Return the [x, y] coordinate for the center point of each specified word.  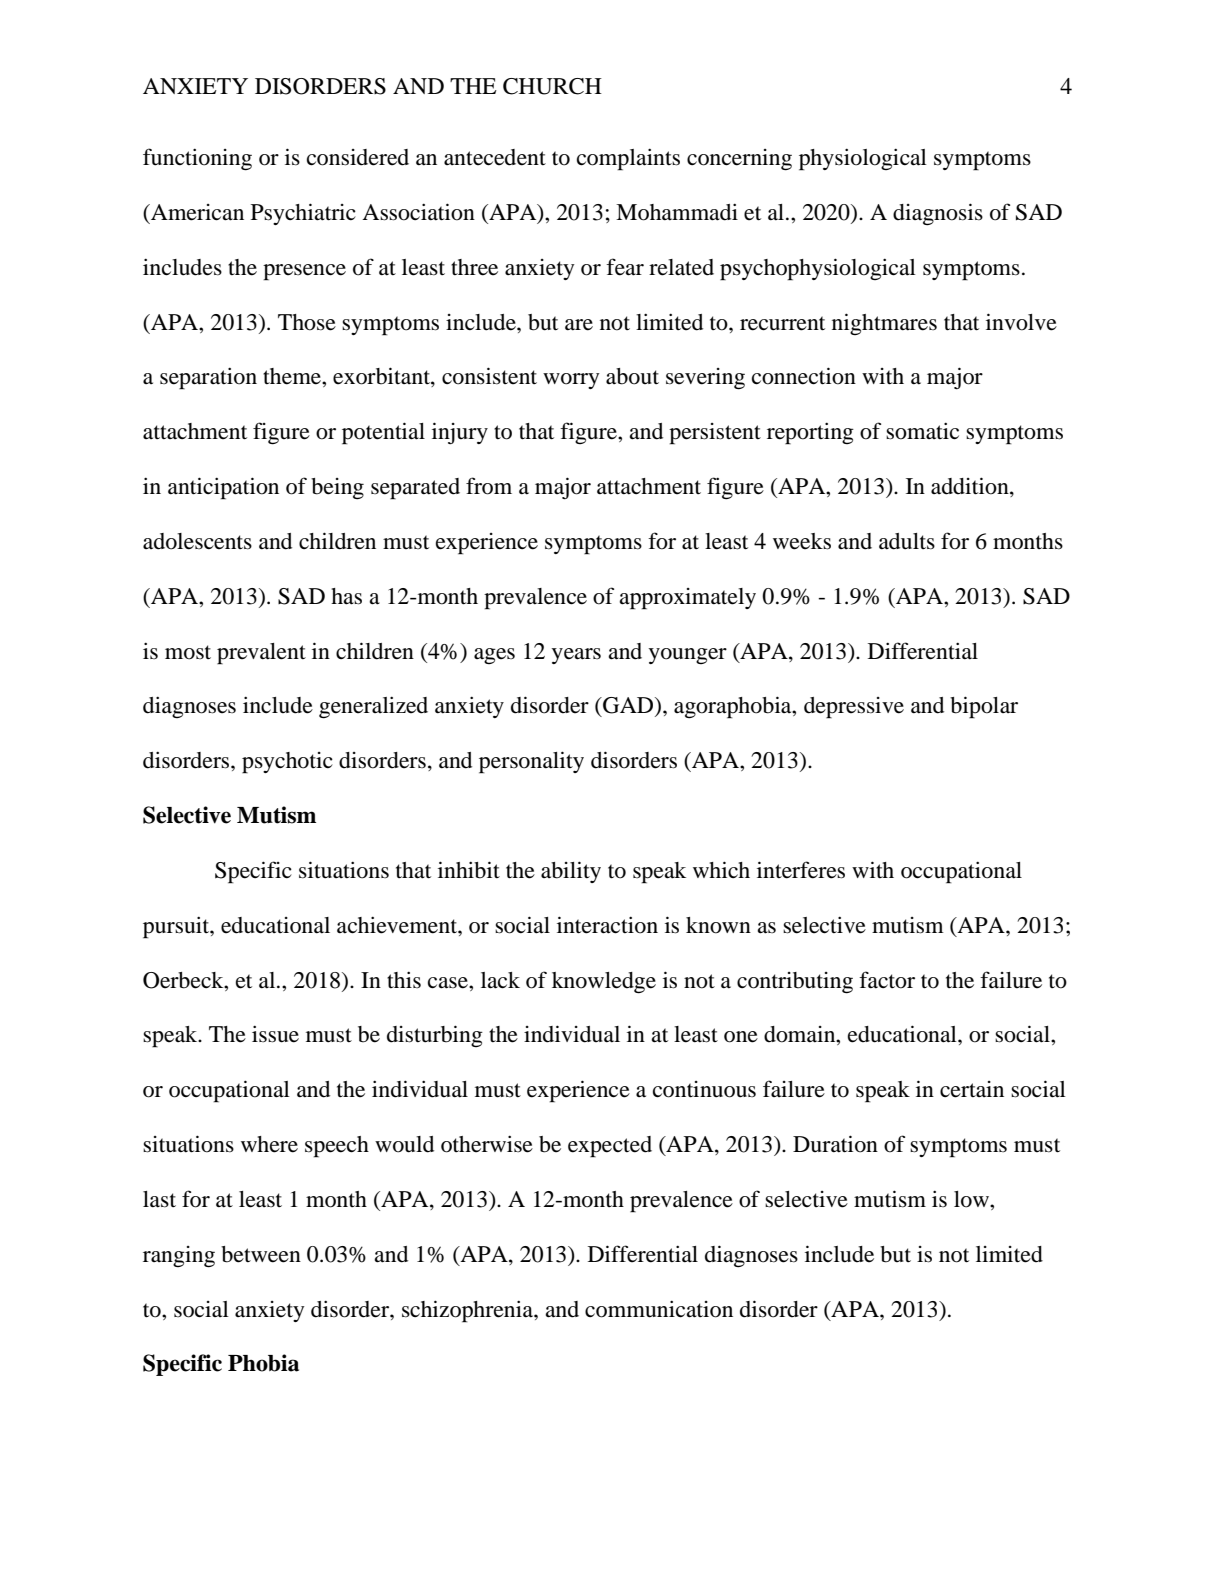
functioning [197, 159]
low [972, 1199]
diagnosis [938, 214]
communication [659, 1309]
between [261, 1254]
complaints [628, 159]
